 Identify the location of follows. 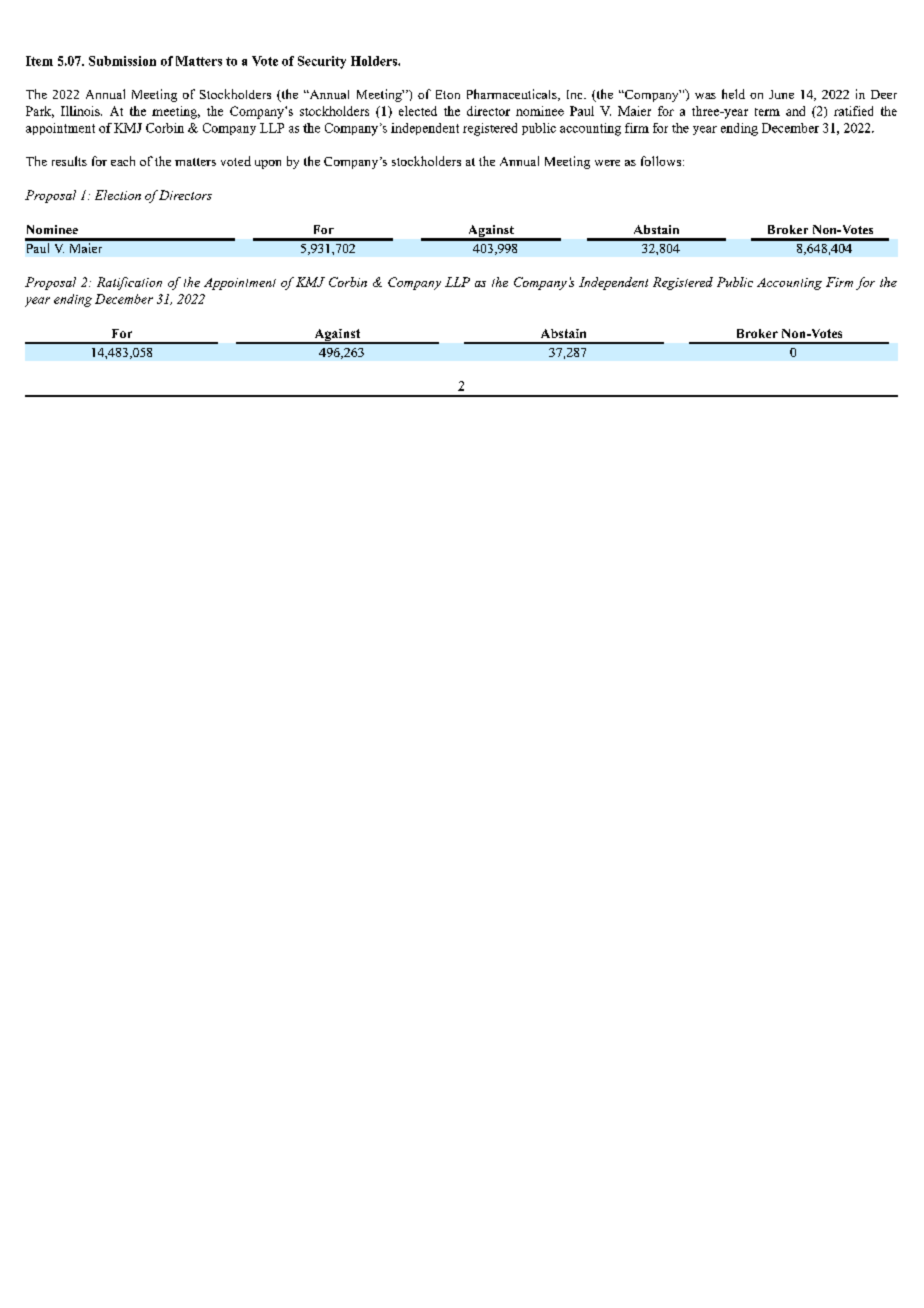
(662, 161).
